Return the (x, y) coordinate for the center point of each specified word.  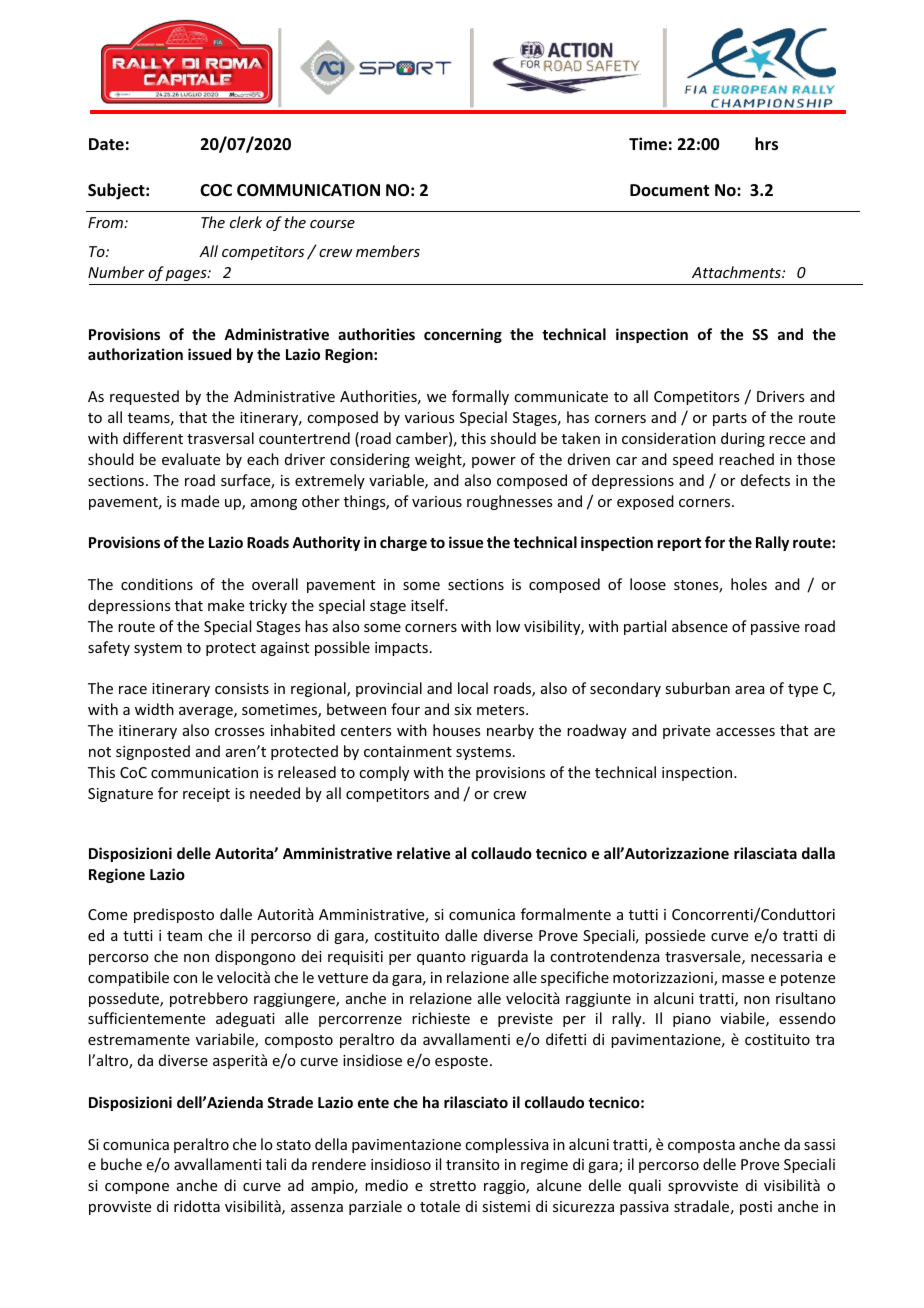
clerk (246, 222)
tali (276, 1164)
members (388, 251)
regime (544, 1166)
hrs (766, 144)
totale (440, 1206)
